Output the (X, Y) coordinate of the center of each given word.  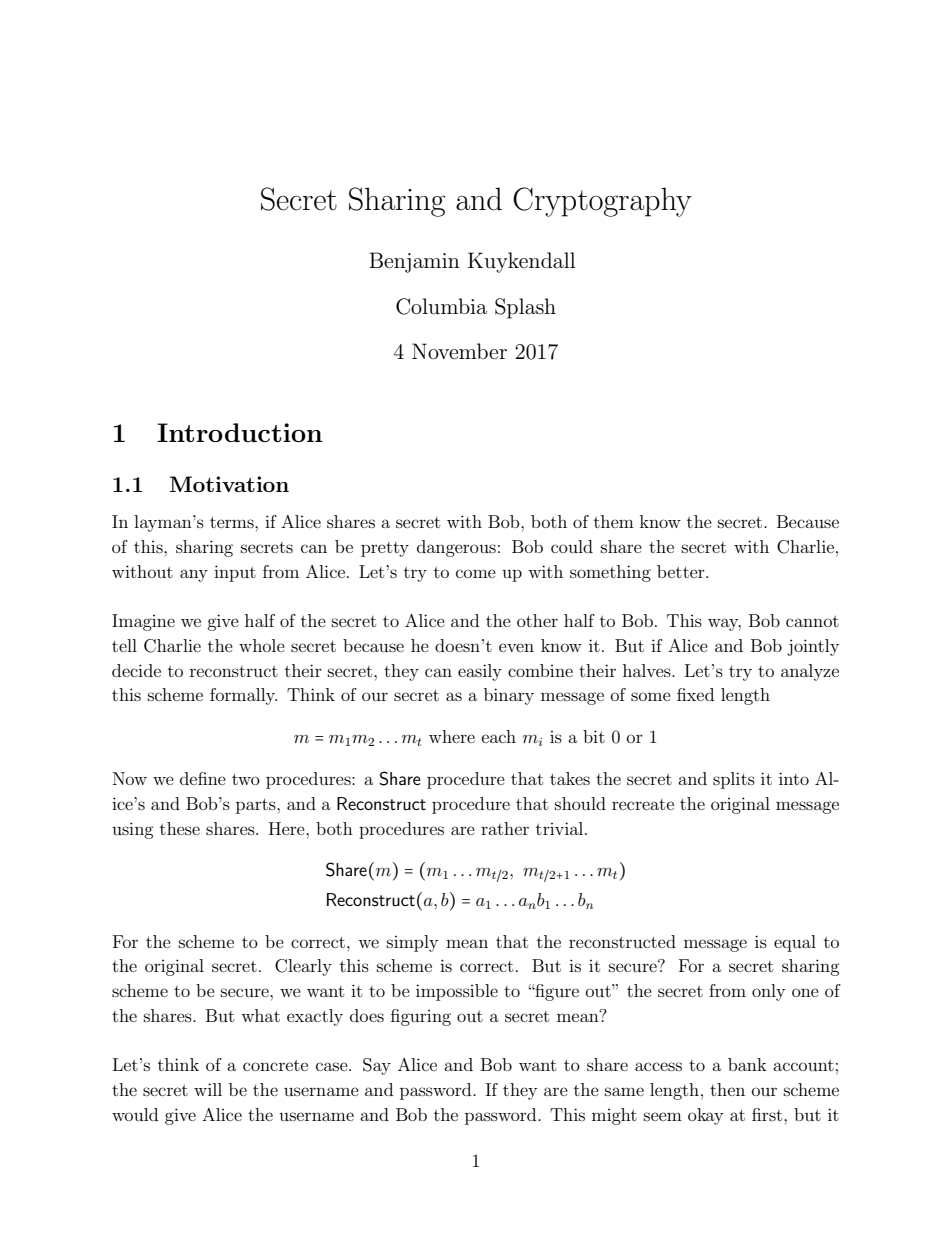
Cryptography (602, 202)
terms (233, 522)
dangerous (456, 548)
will (208, 1089)
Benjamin (414, 262)
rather (505, 828)
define (203, 778)
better (682, 571)
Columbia (441, 306)
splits (734, 780)
